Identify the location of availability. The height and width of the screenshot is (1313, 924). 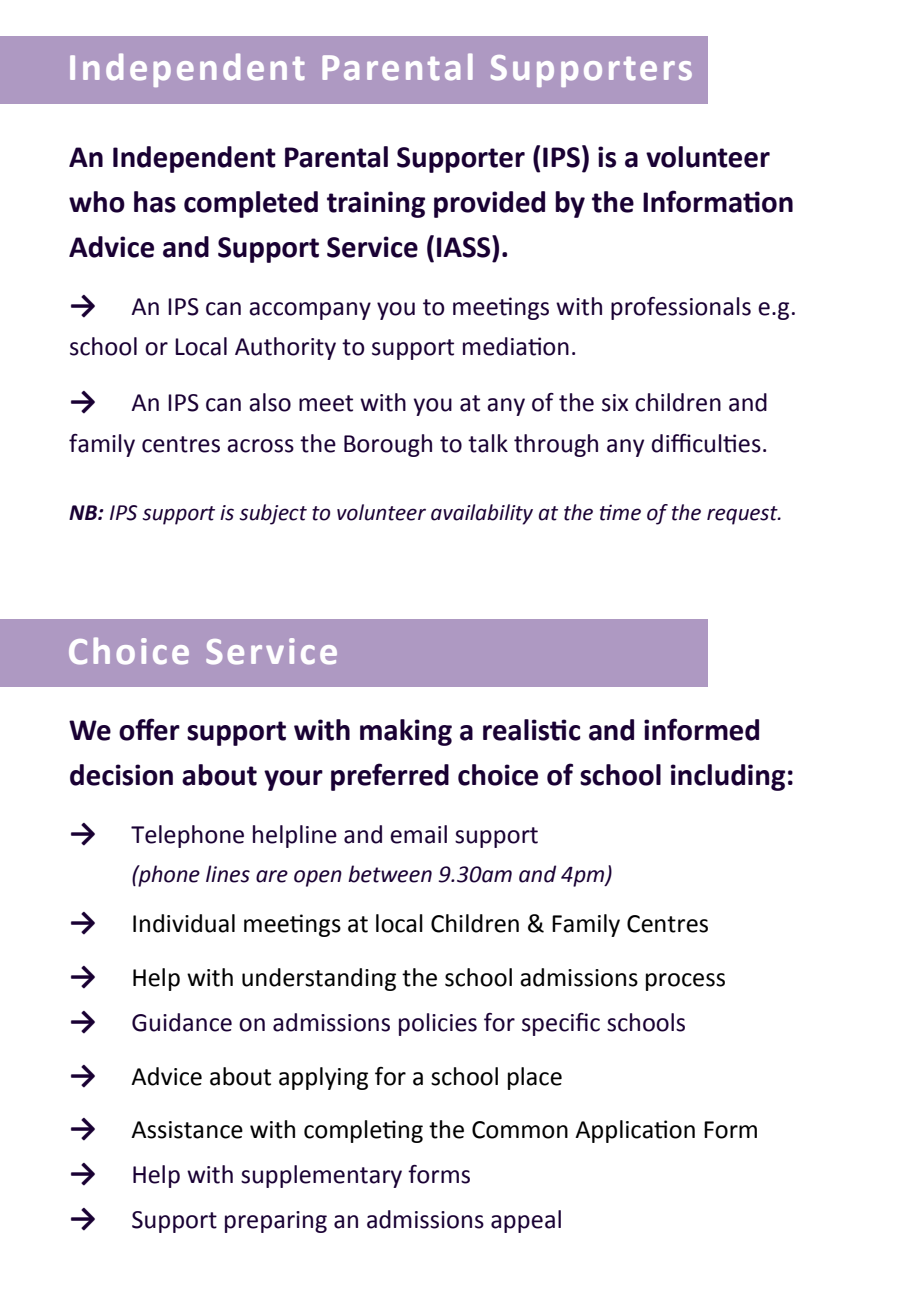
(482, 514).
